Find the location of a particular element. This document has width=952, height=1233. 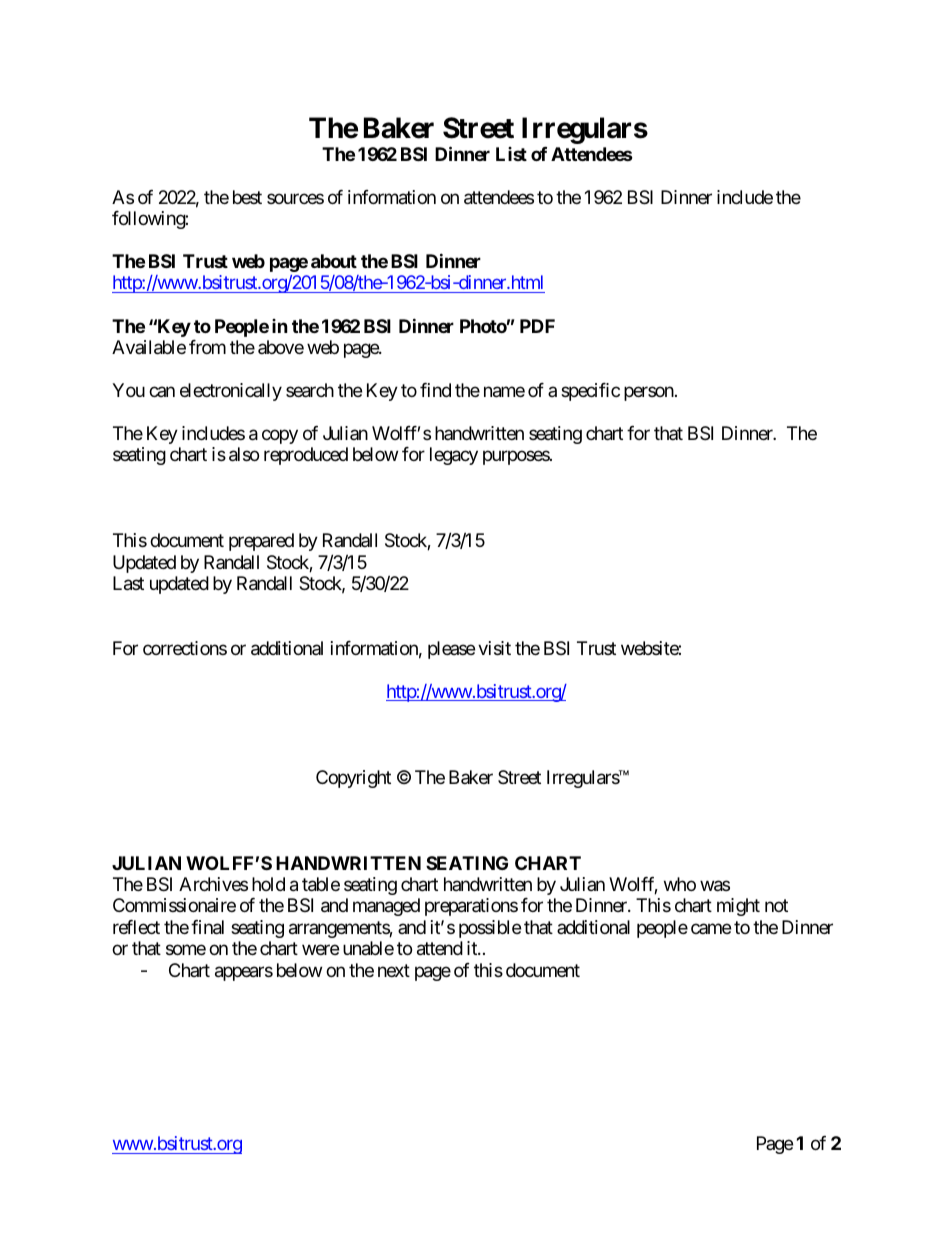

best is located at coordinates (247, 197).
